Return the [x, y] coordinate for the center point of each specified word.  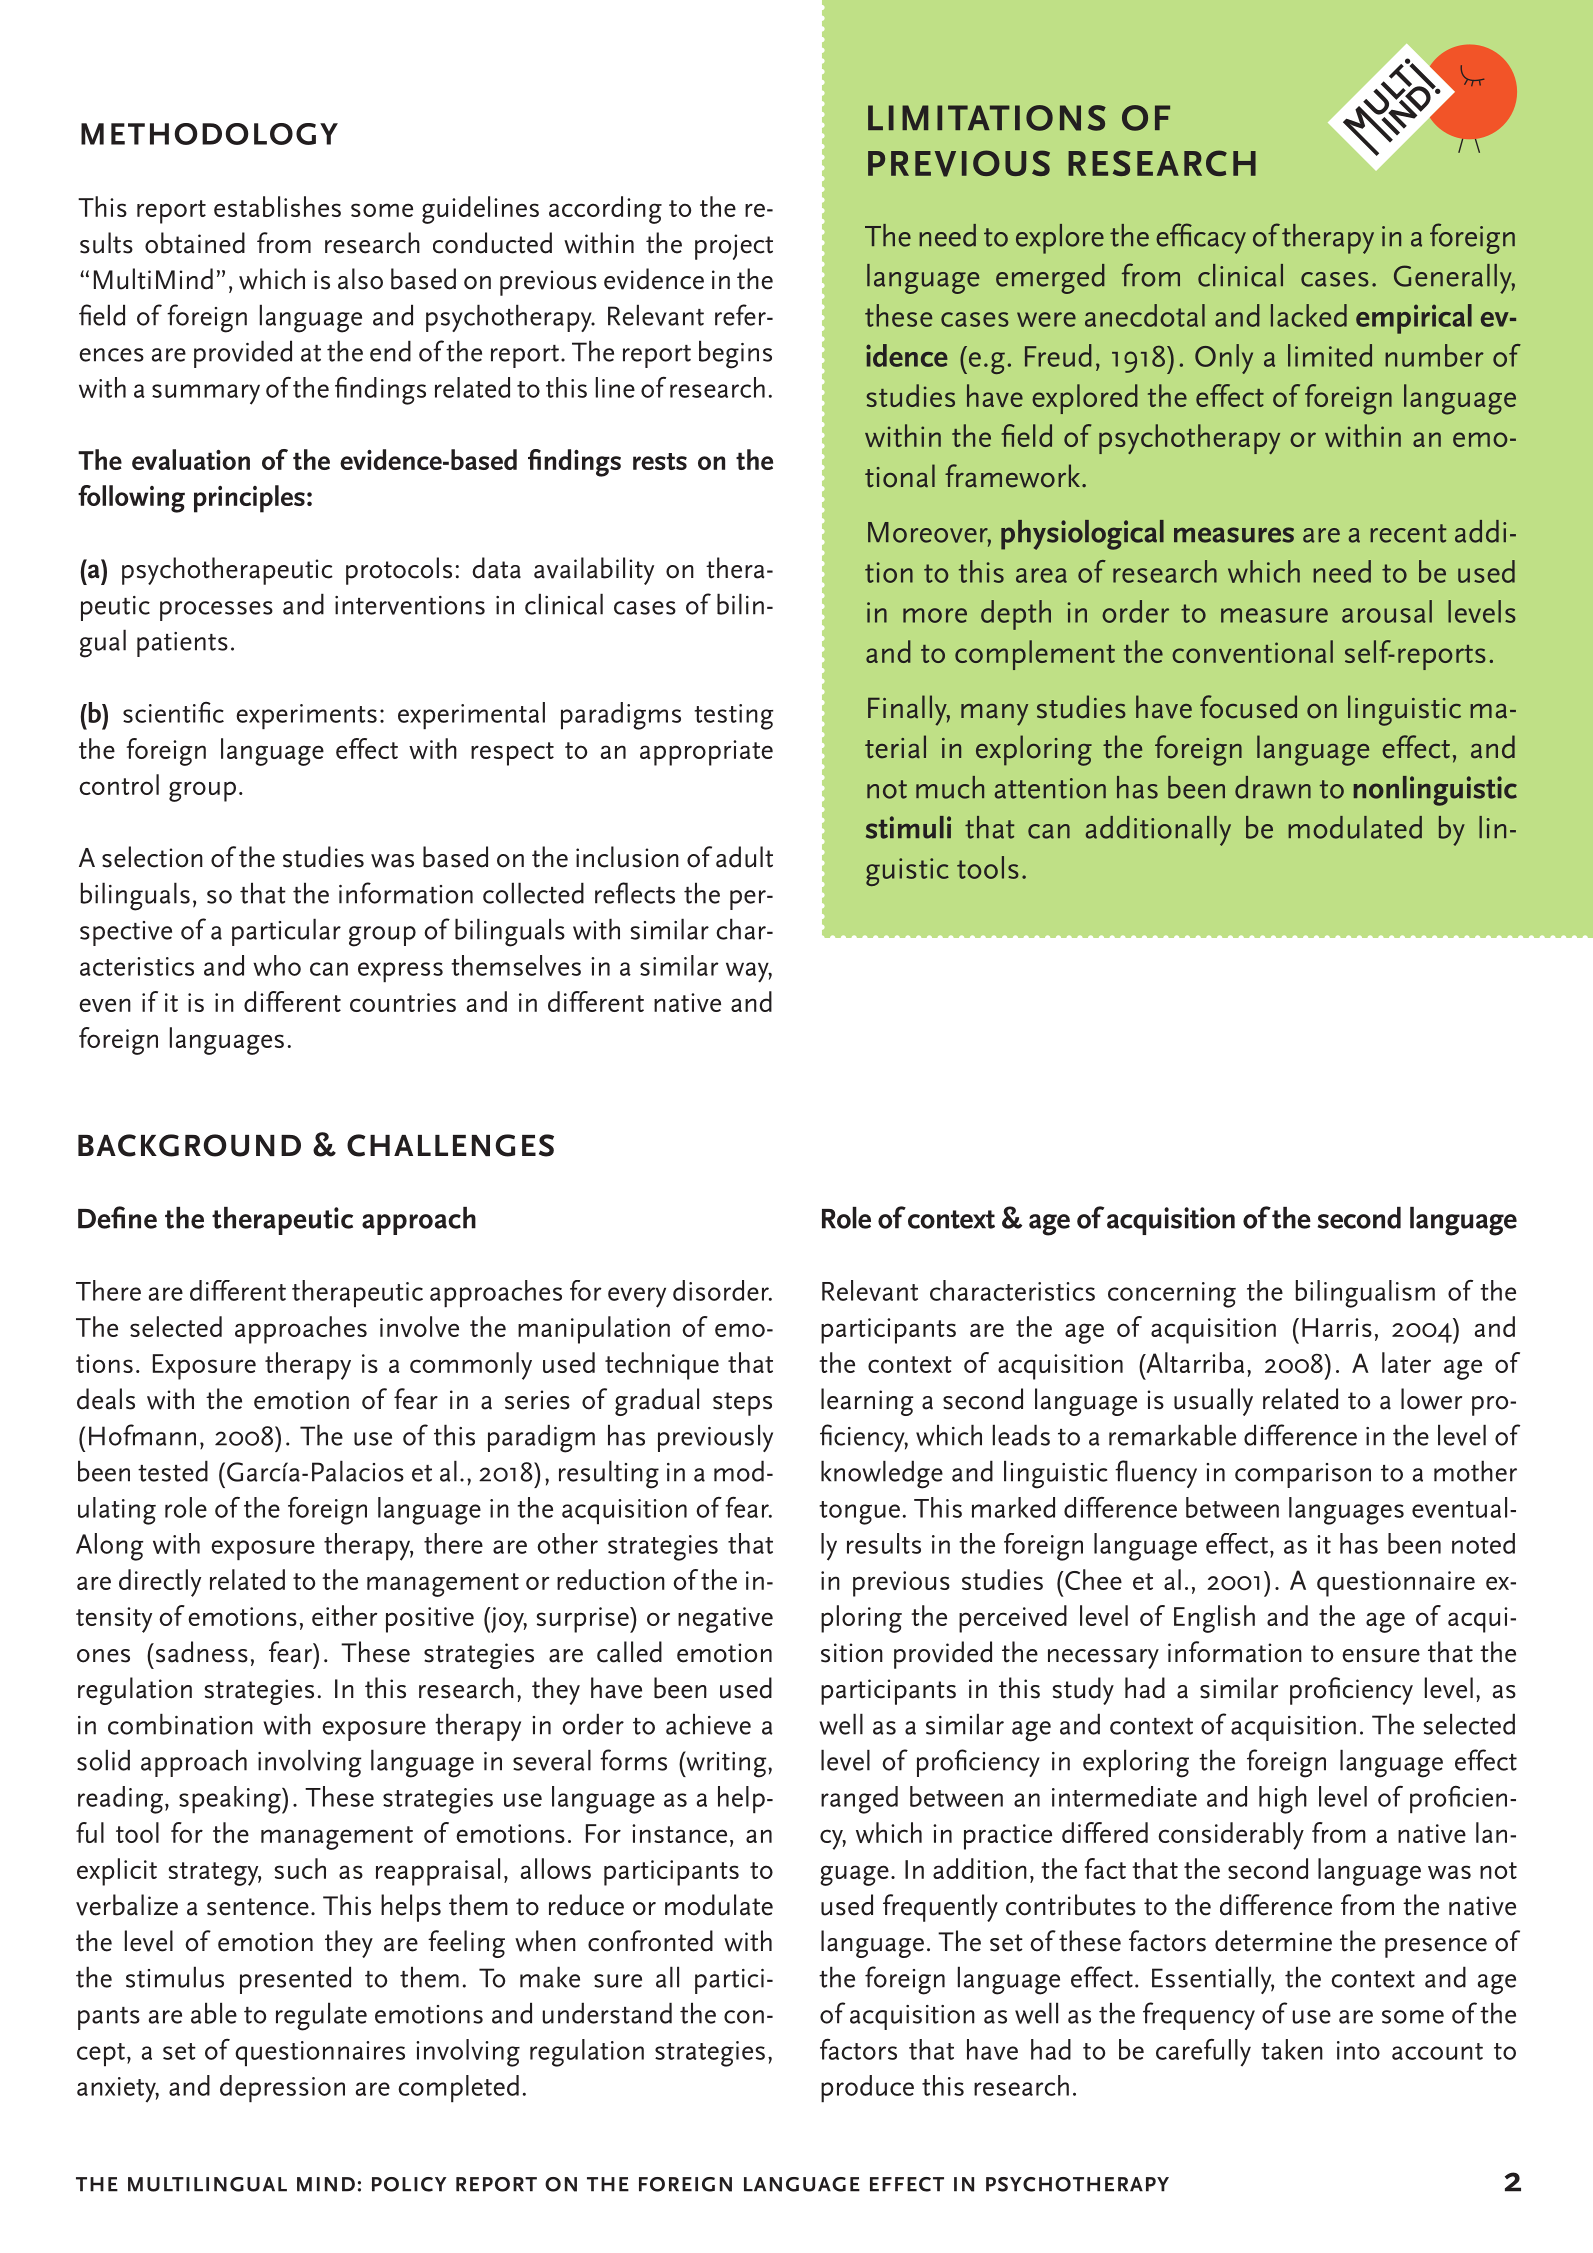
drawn [1273, 787]
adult [744, 857]
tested [173, 1471]
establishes [277, 206]
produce [867, 2088]
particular [286, 932]
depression [282, 2088]
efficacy [1201, 238]
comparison [1303, 1475]
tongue [859, 1513]
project [734, 247]
